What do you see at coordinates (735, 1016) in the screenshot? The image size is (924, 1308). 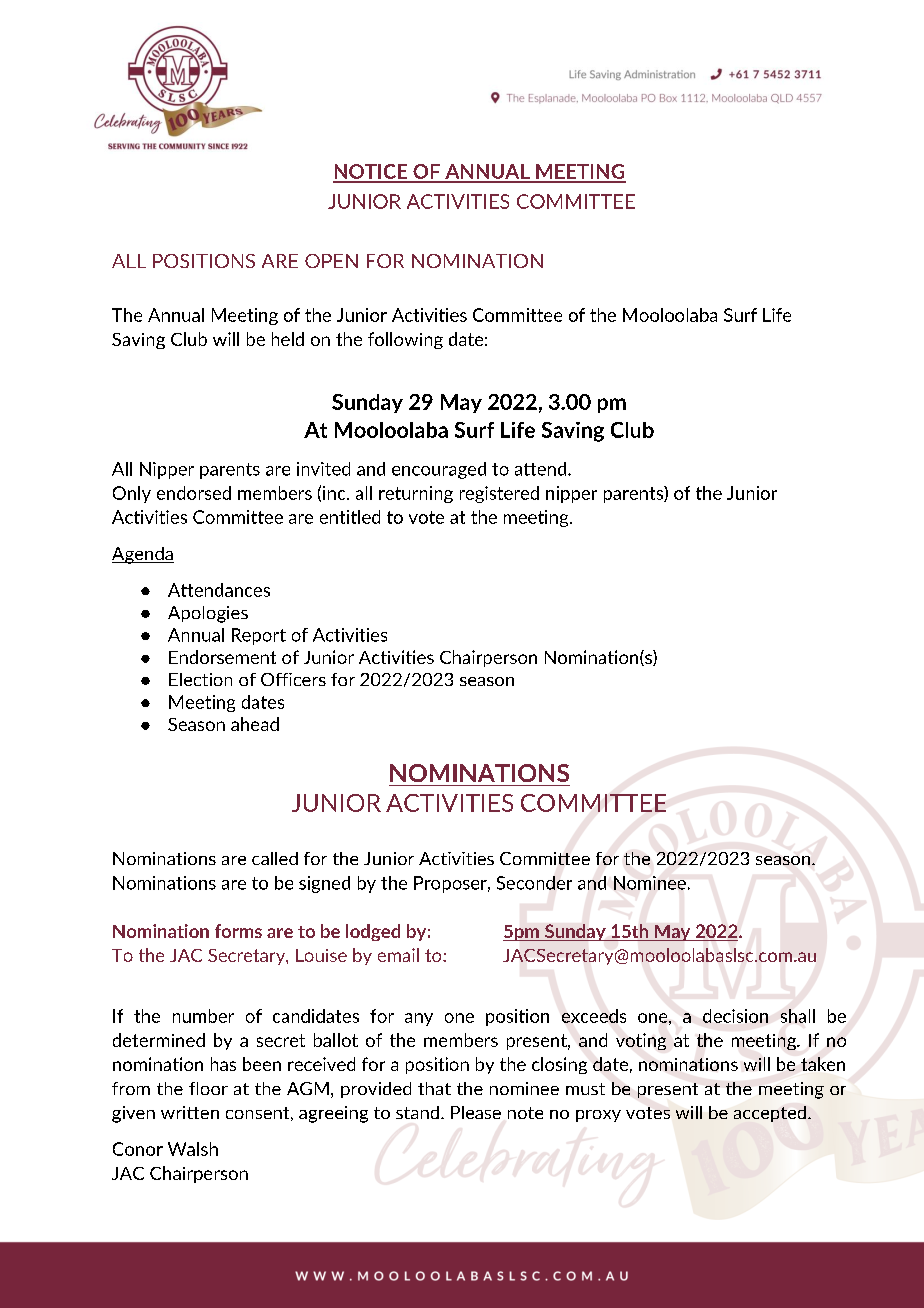 I see `decision` at bounding box center [735, 1016].
